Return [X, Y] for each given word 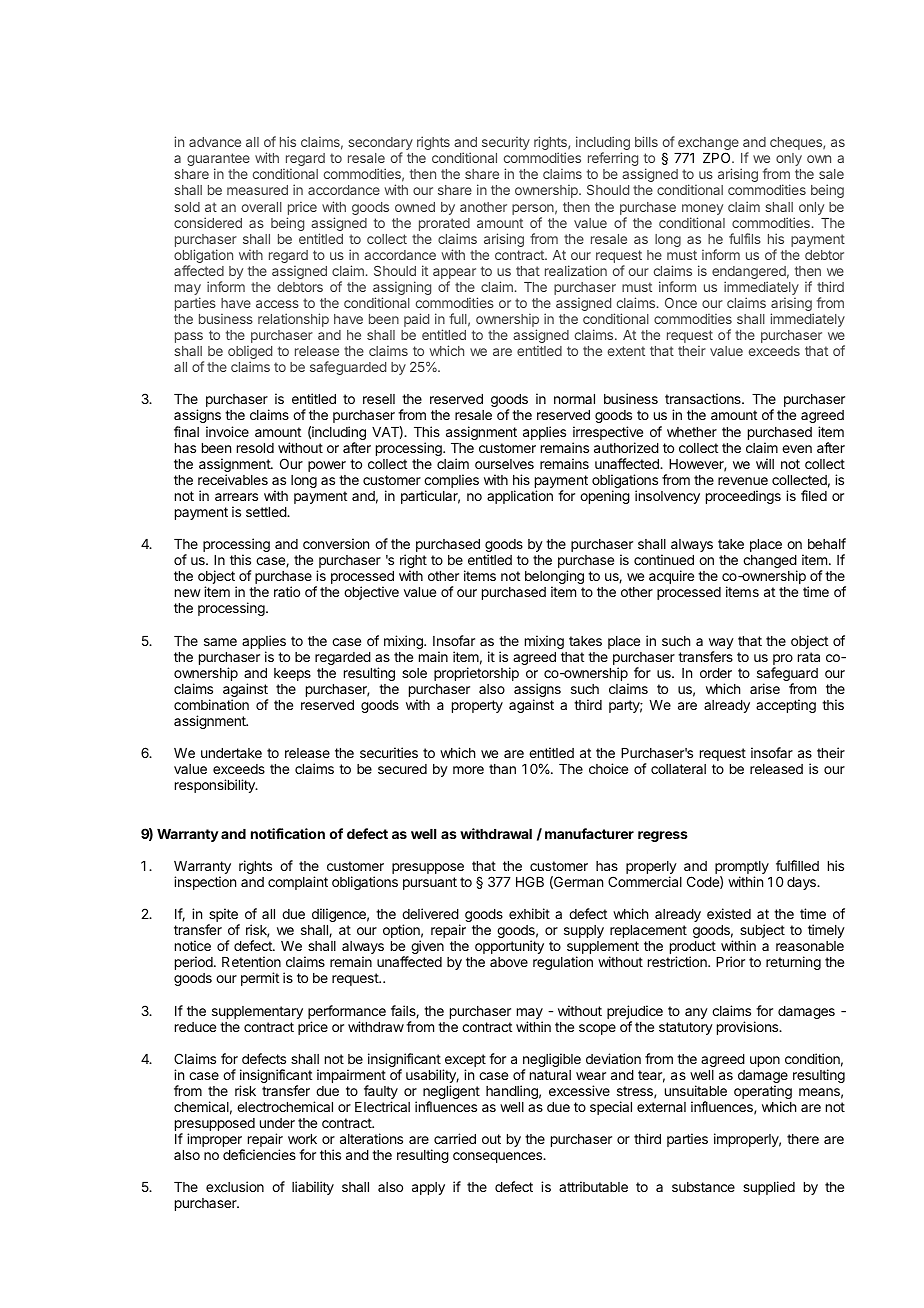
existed [729, 913]
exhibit [529, 913]
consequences [499, 1157]
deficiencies [259, 1154]
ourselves [504, 464]
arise [765, 688]
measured [257, 190]
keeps [292, 674]
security [506, 143]
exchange [708, 145]
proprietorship [476, 674]
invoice [227, 431]
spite [223, 916]
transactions [704, 398]
